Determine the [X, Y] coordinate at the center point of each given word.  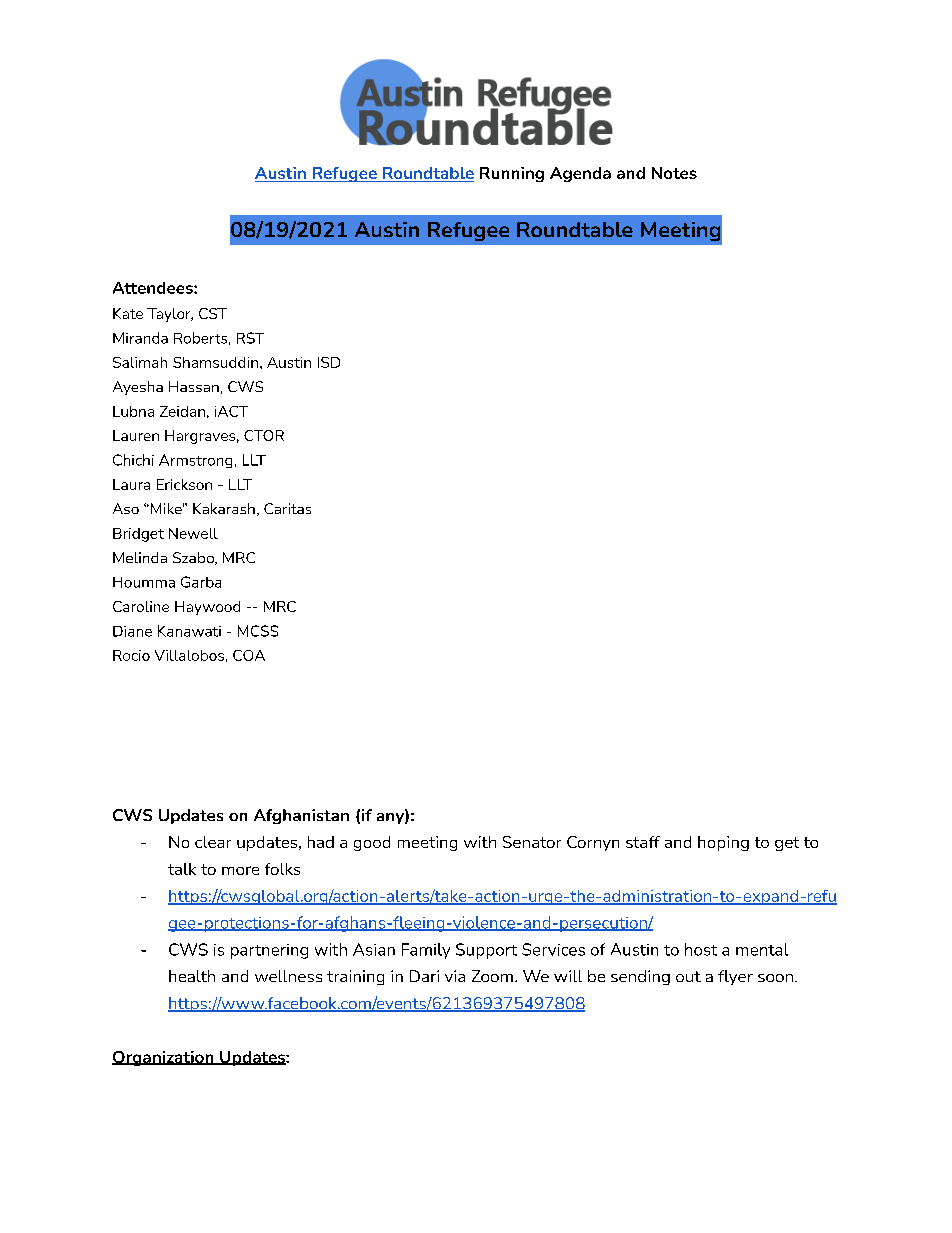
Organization [164, 1058]
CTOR [264, 435]
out [688, 976]
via [455, 976]
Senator [532, 842]
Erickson [184, 484]
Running [512, 174]
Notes [674, 173]
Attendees [154, 288]
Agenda [580, 174]
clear [213, 842]
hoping [723, 843]
